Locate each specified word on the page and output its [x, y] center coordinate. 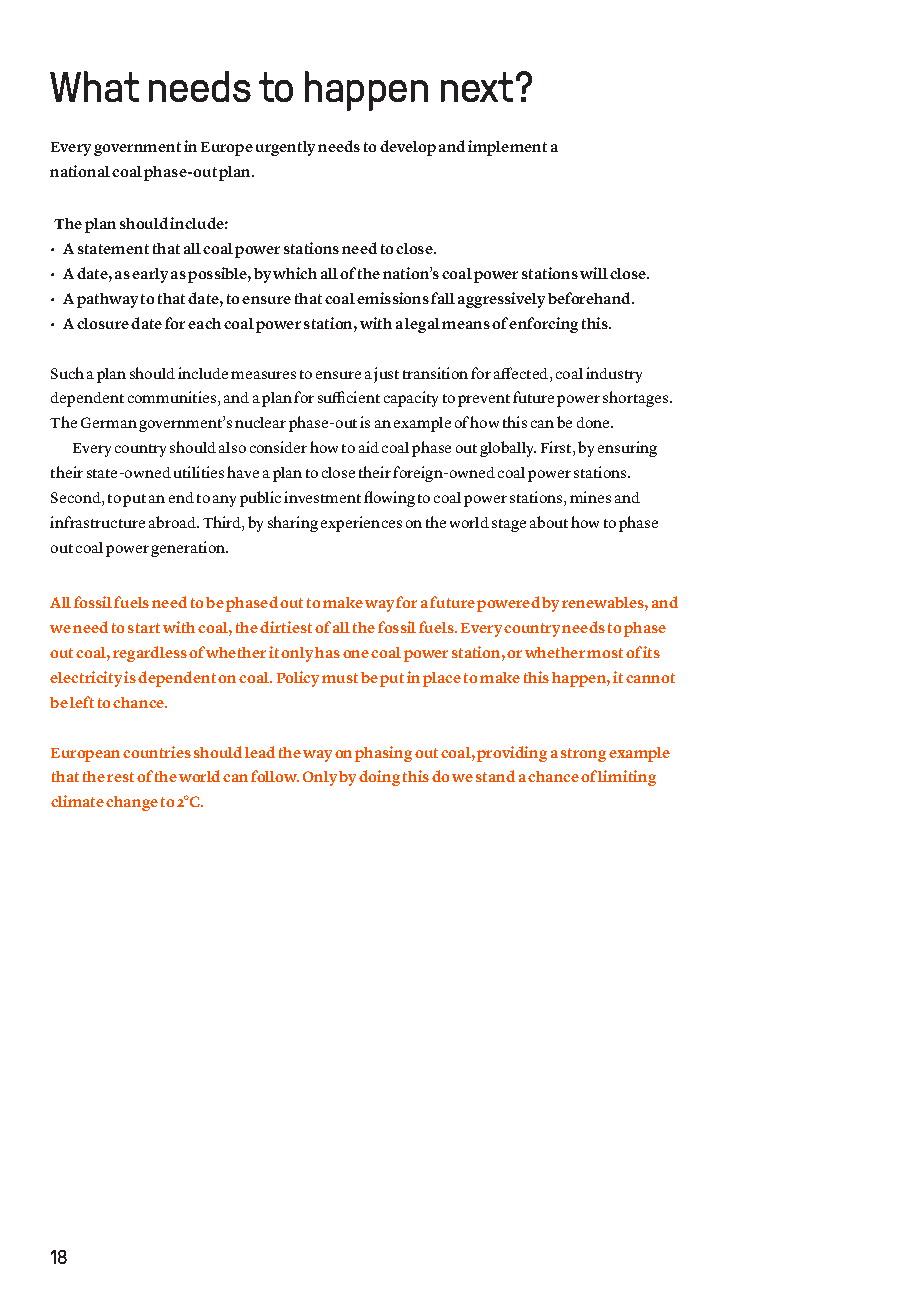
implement [507, 148]
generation [189, 549]
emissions [393, 298]
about [549, 522]
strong [583, 755]
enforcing [543, 325]
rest [120, 777]
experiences [361, 524]
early [150, 275]
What [94, 86]
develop [408, 148]
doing [379, 778]
